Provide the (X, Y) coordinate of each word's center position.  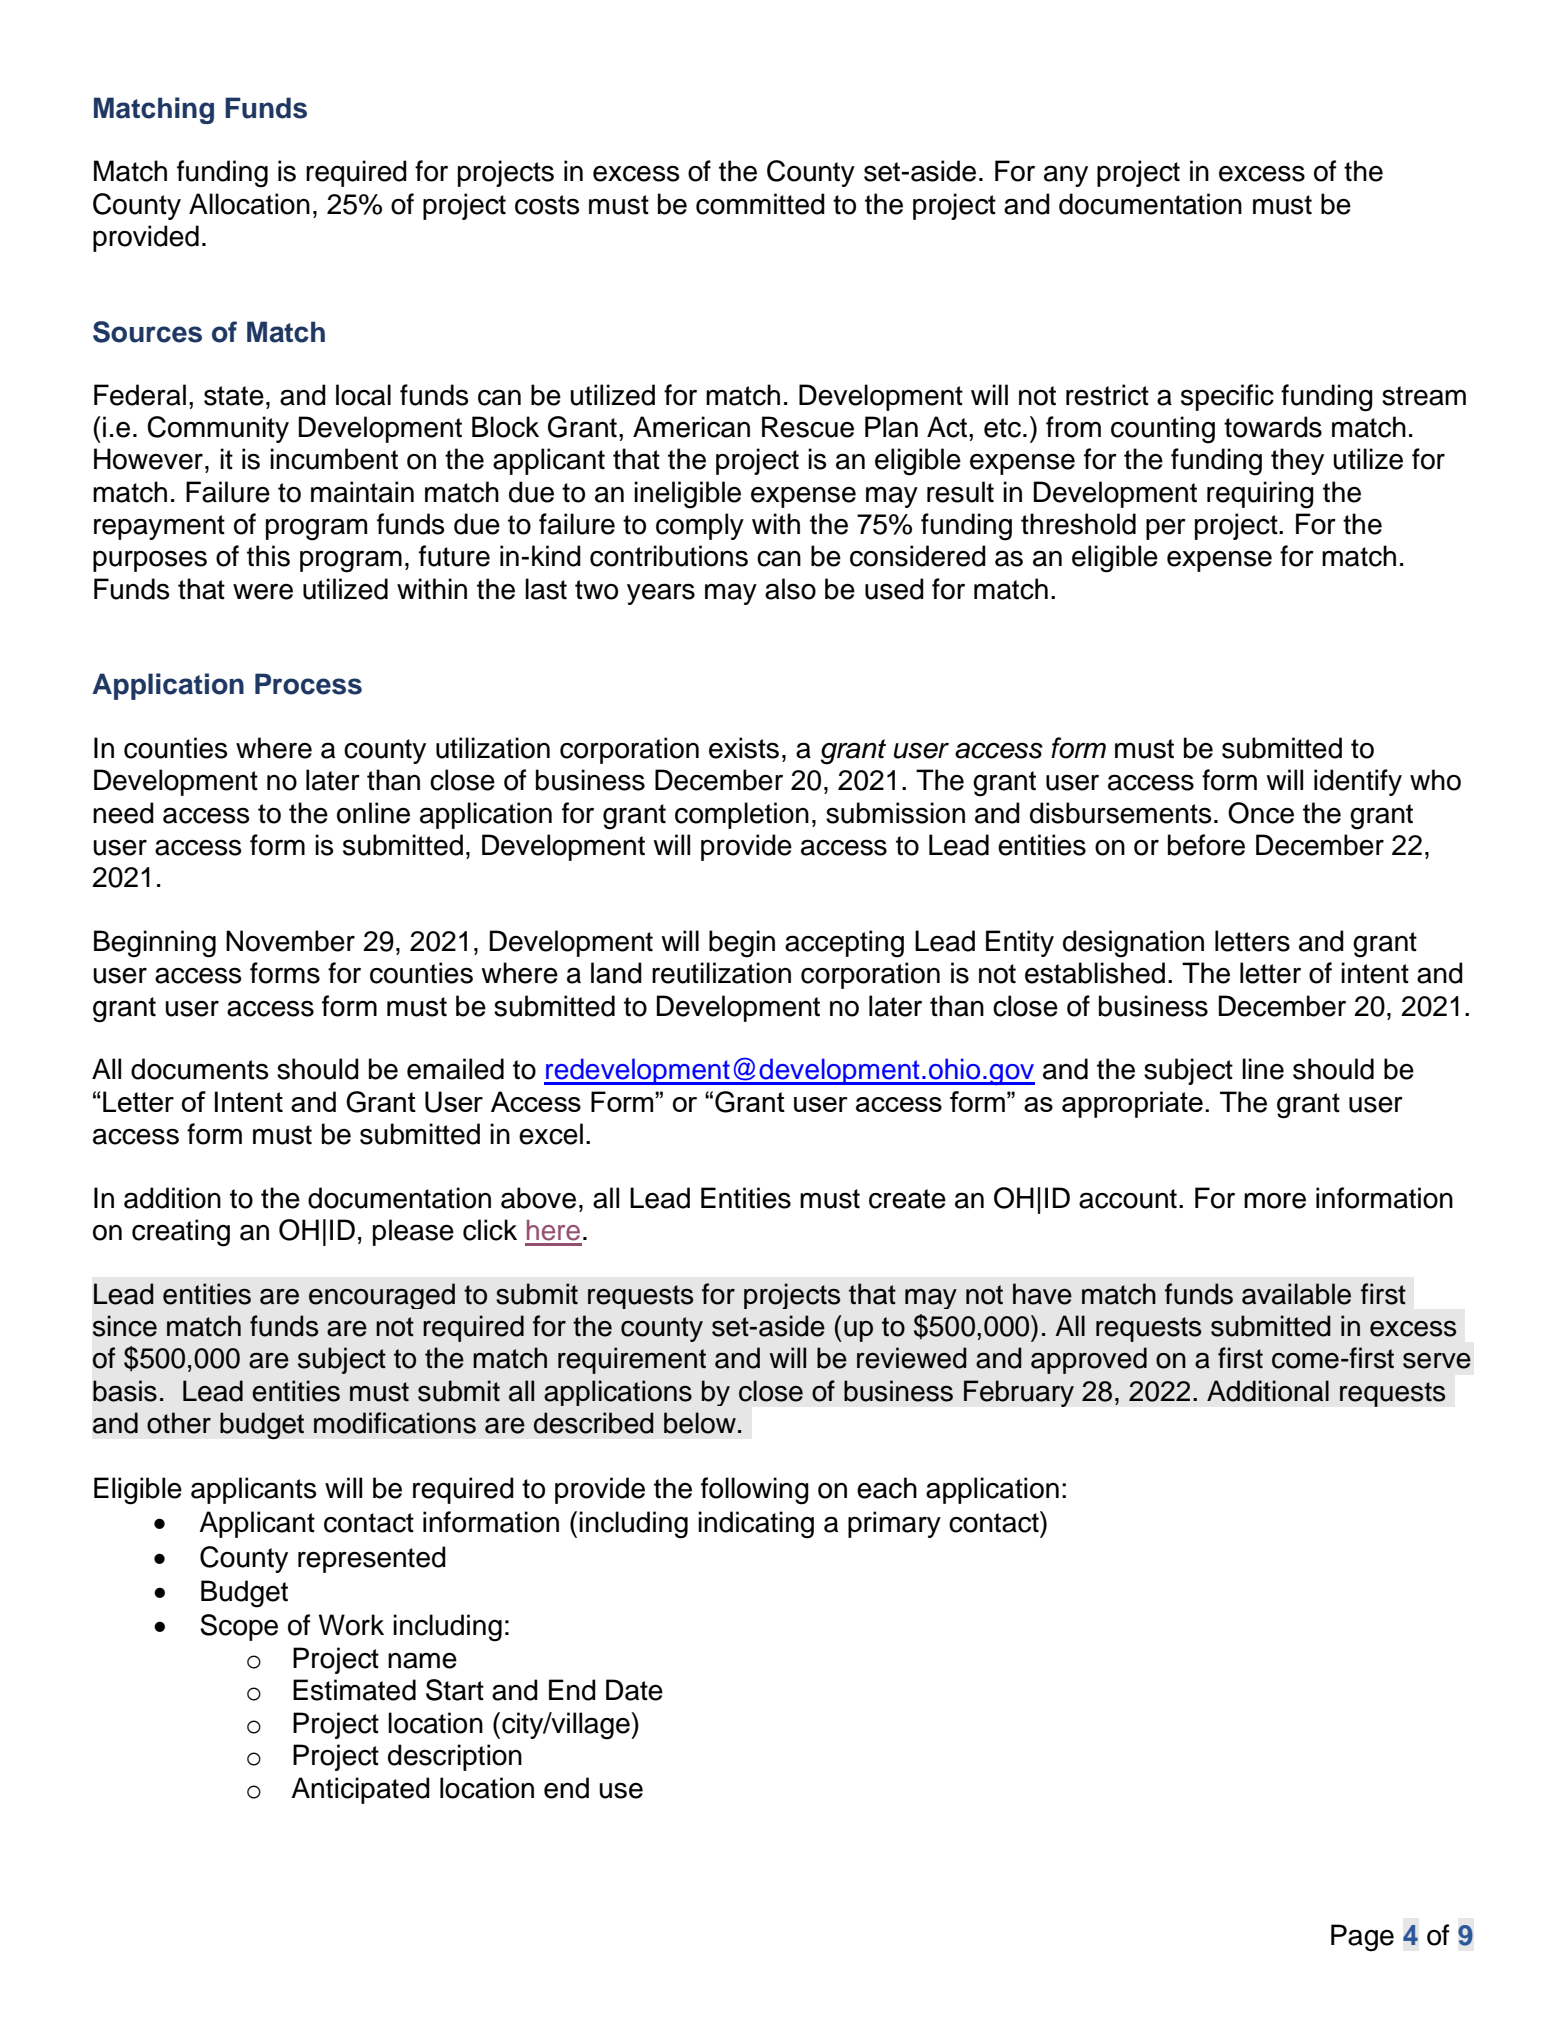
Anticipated (360, 1790)
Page (1362, 1938)
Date (634, 1690)
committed (760, 204)
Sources (147, 332)
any (1066, 176)
